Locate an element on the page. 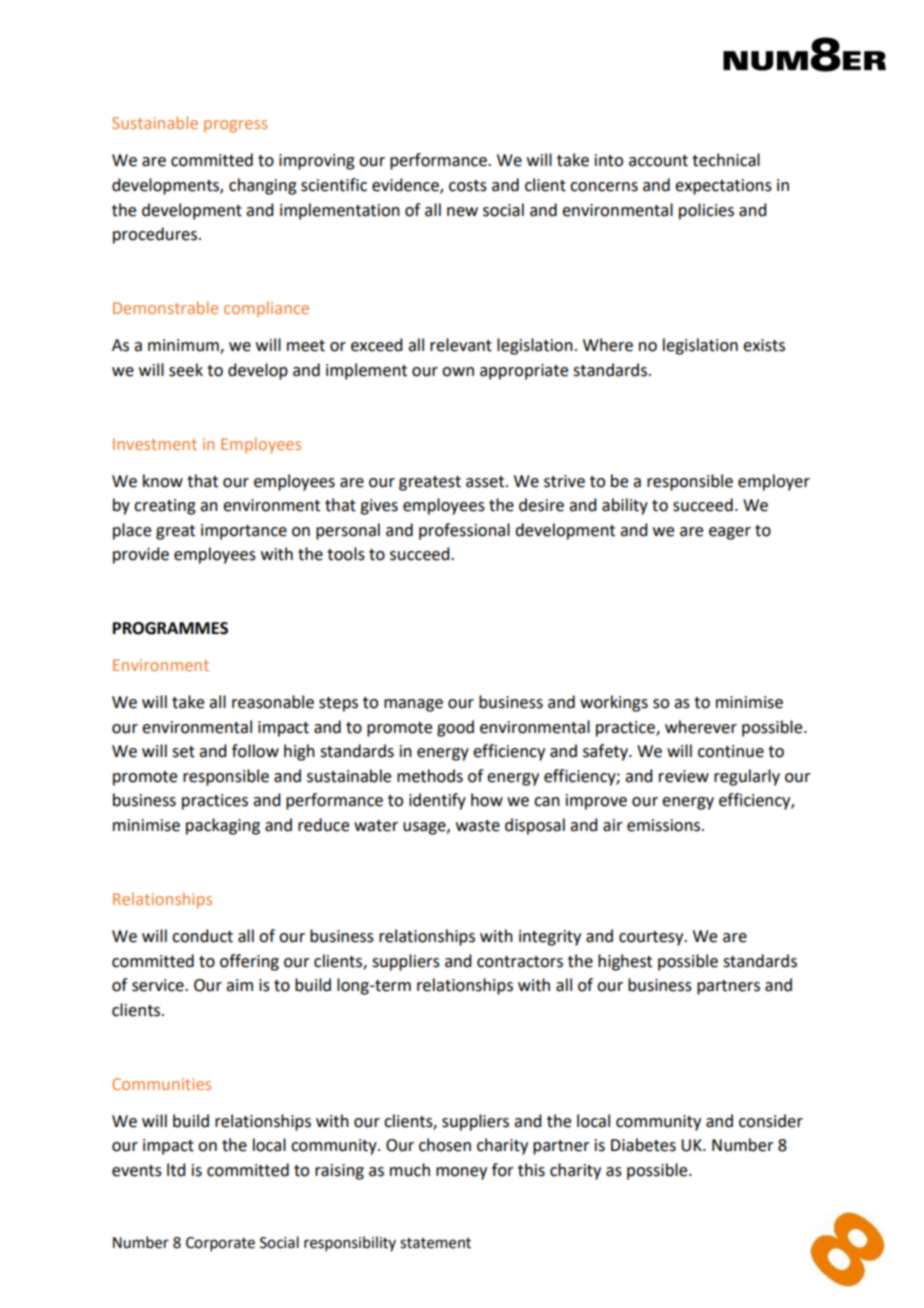  Corporate is located at coordinates (220, 1244).
